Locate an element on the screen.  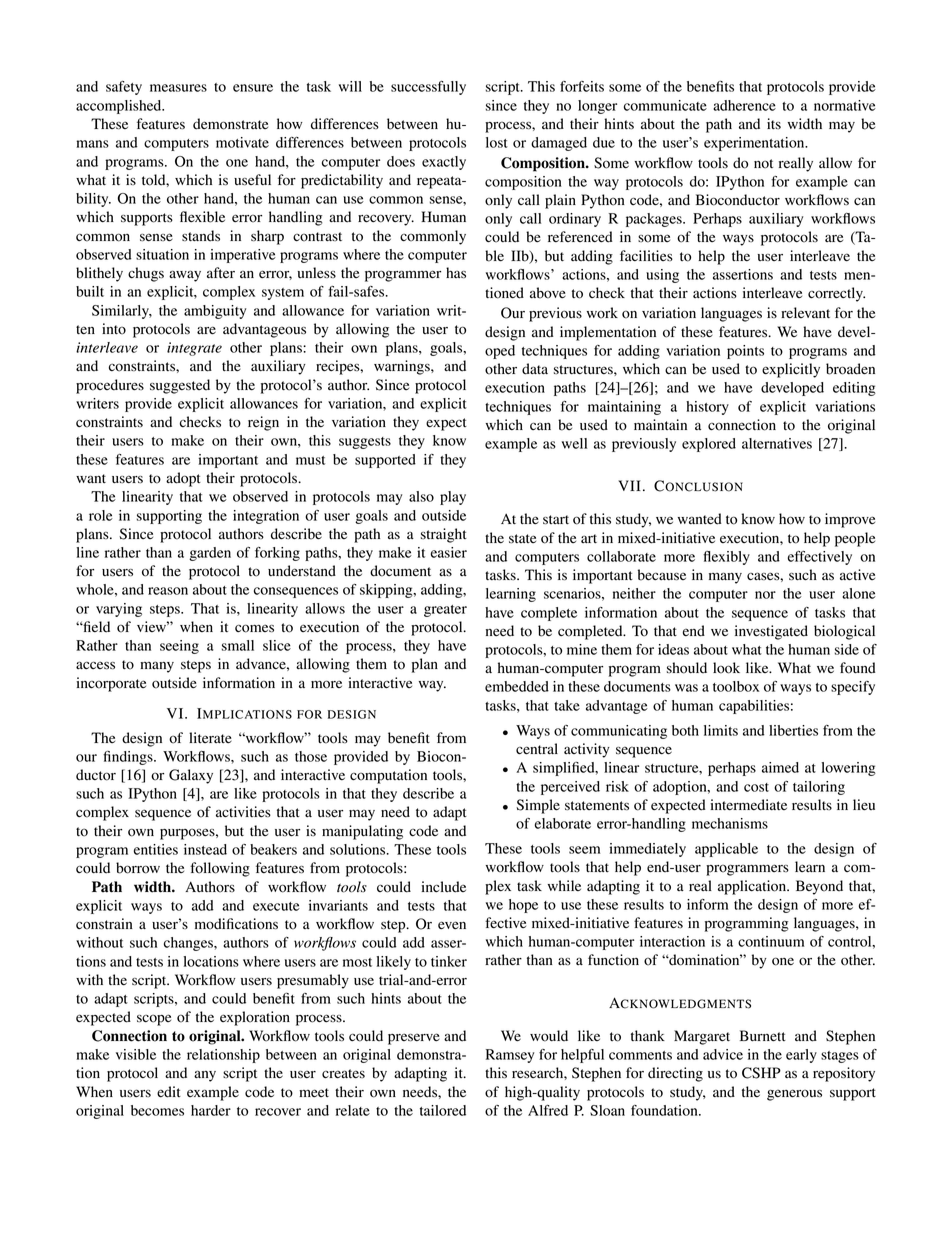
Galaxy is located at coordinates (191, 776).
